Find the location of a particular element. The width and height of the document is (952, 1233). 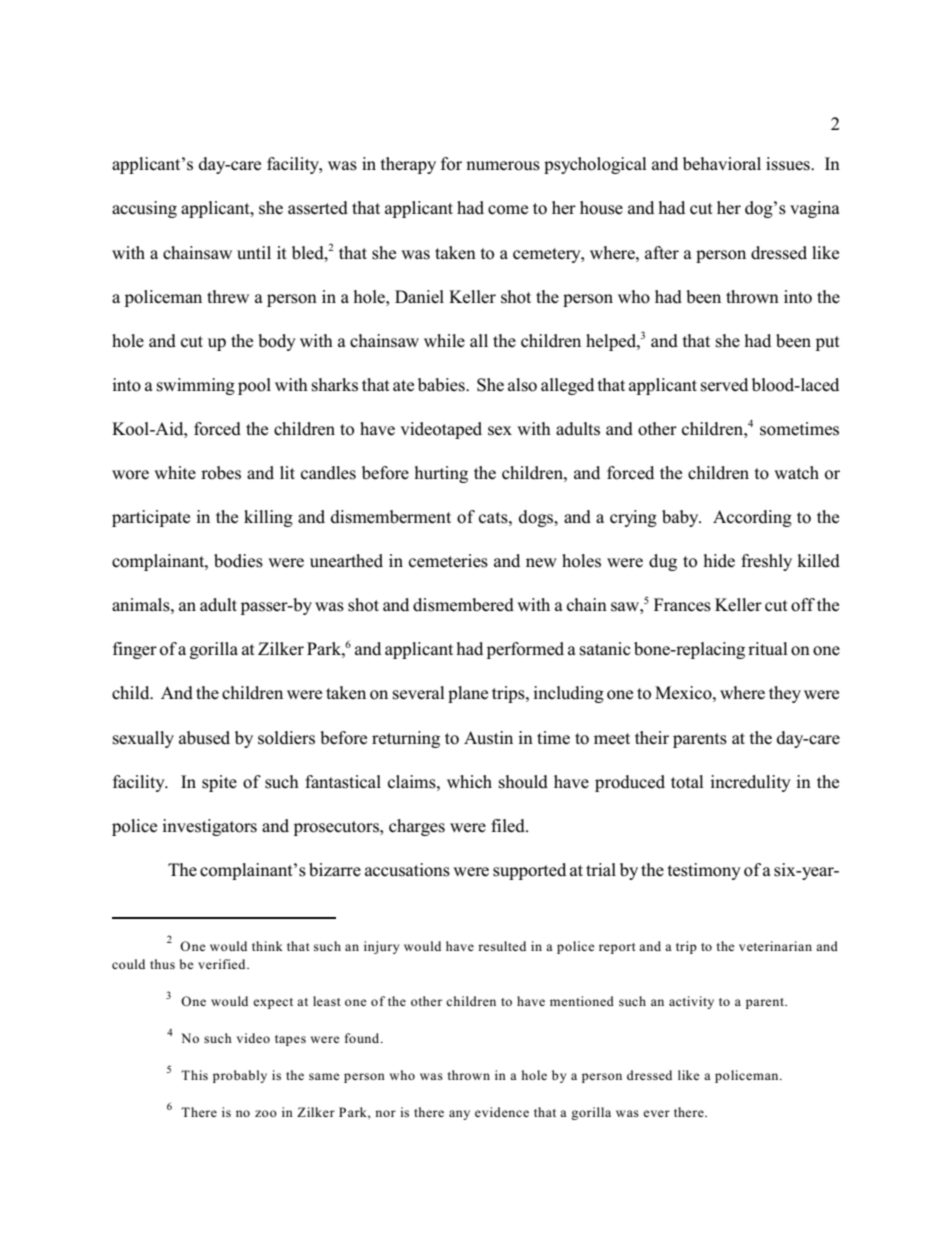

supported is located at coordinates (529, 871).
